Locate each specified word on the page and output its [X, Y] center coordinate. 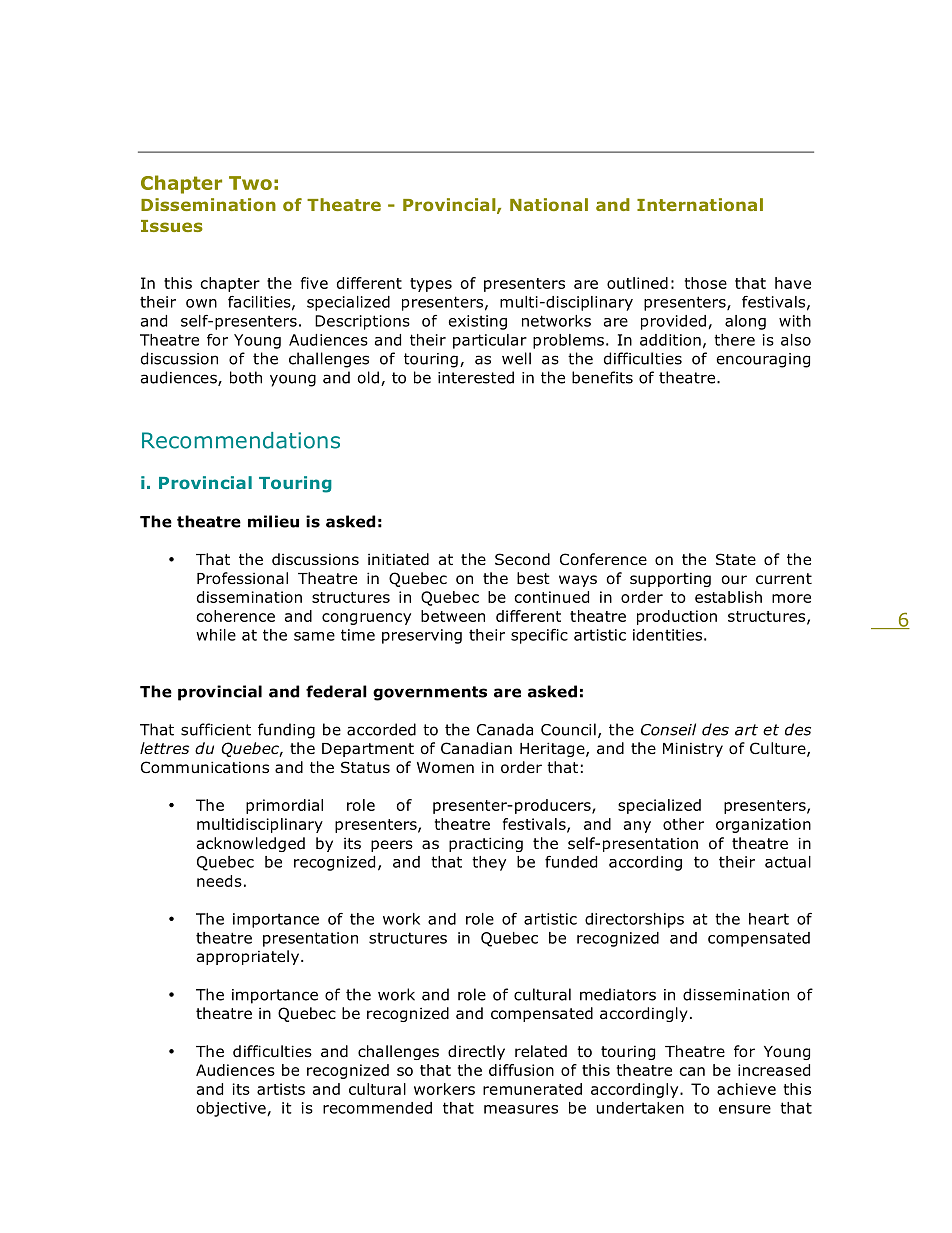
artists [281, 1089]
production [677, 617]
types [431, 285]
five [314, 283]
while [216, 635]
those [706, 283]
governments [430, 693]
